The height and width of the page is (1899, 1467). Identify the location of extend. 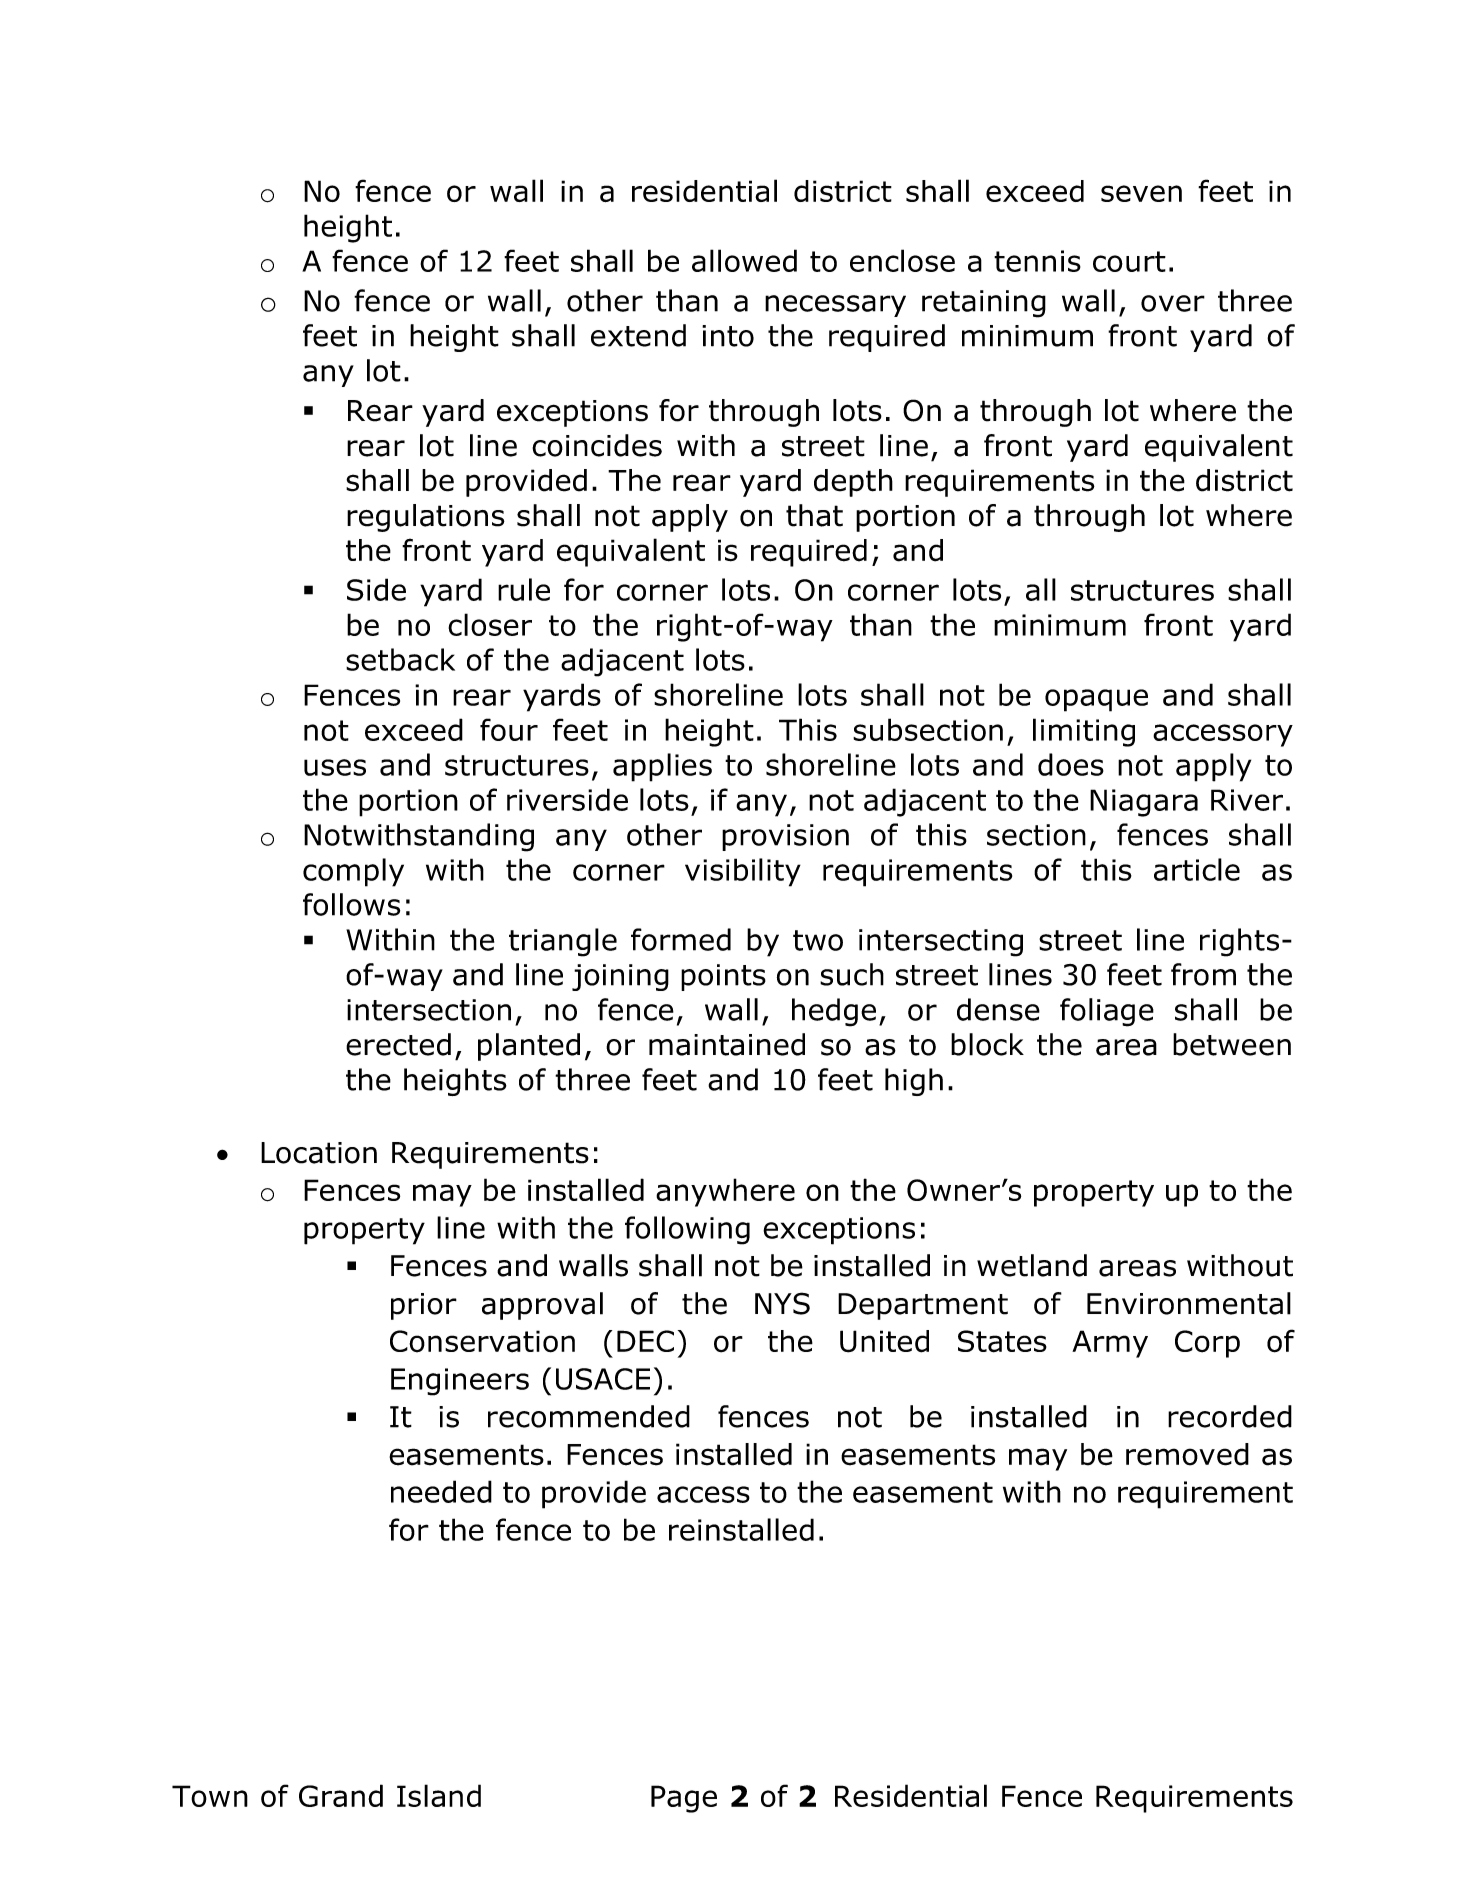
(638, 335).
